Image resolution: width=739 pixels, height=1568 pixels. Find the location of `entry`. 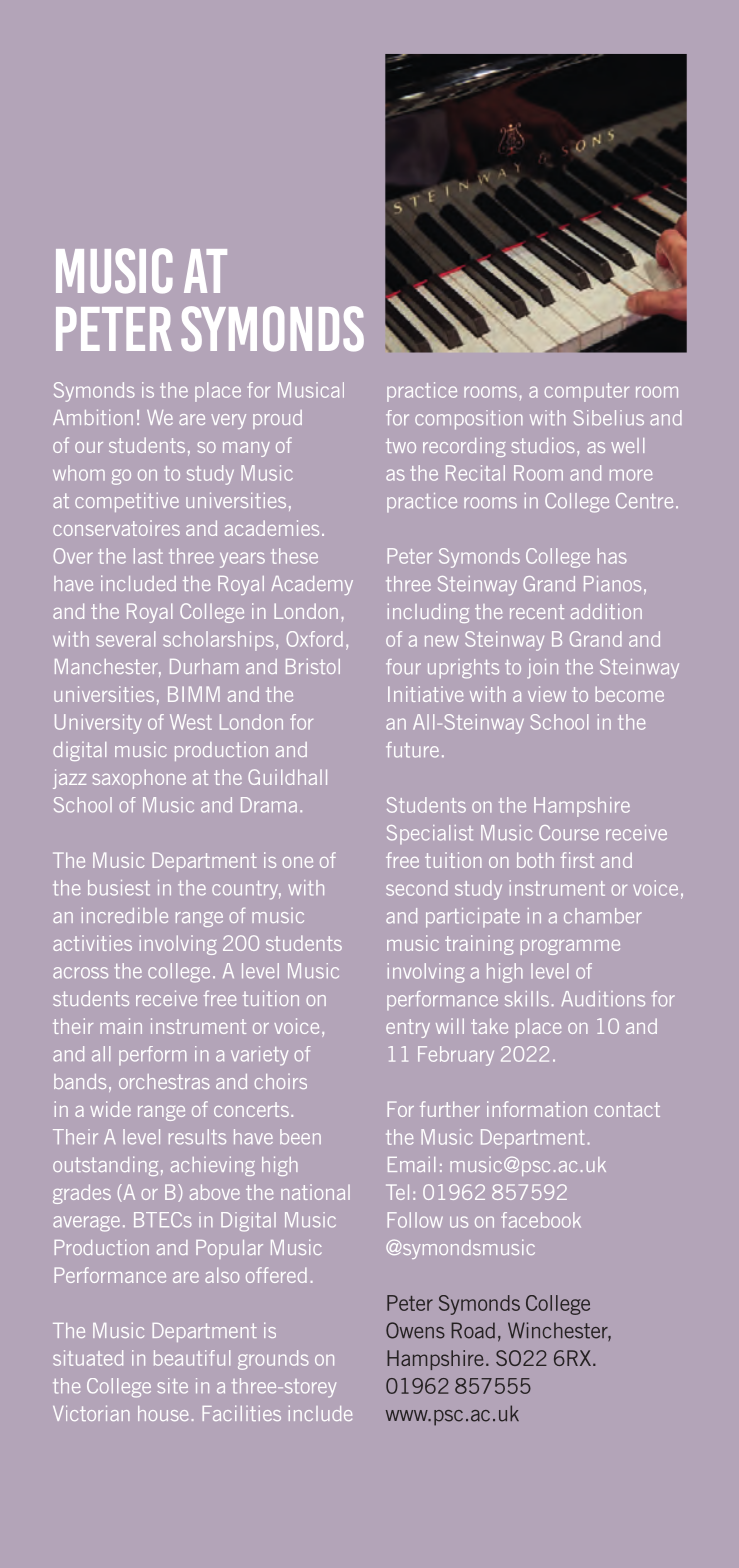

entry is located at coordinates (408, 1028).
